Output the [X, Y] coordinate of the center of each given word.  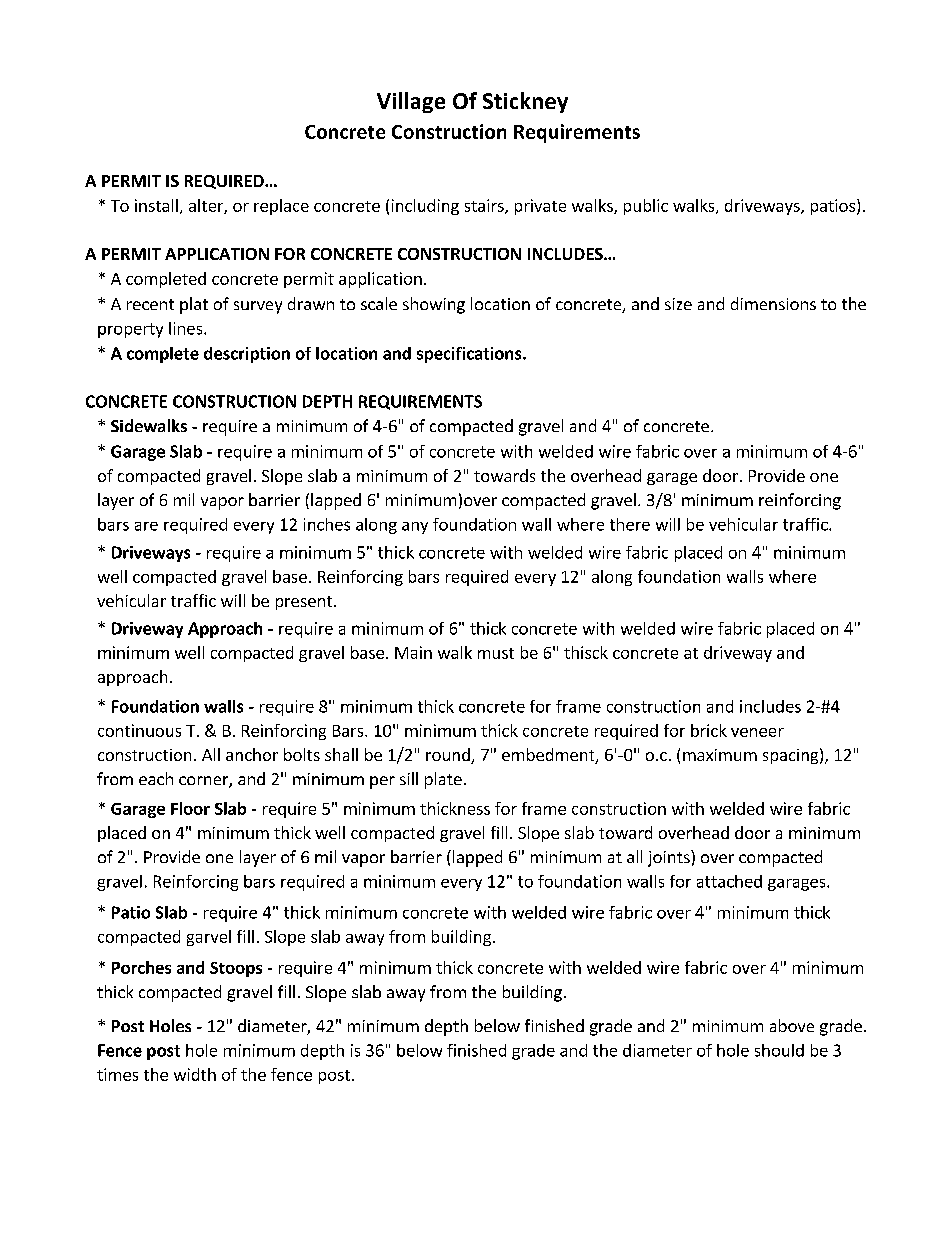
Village [411, 102]
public [646, 207]
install [156, 205]
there [630, 524]
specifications [470, 355]
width [195, 1074]
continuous [139, 730]
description [247, 355]
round [449, 756]
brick [709, 730]
